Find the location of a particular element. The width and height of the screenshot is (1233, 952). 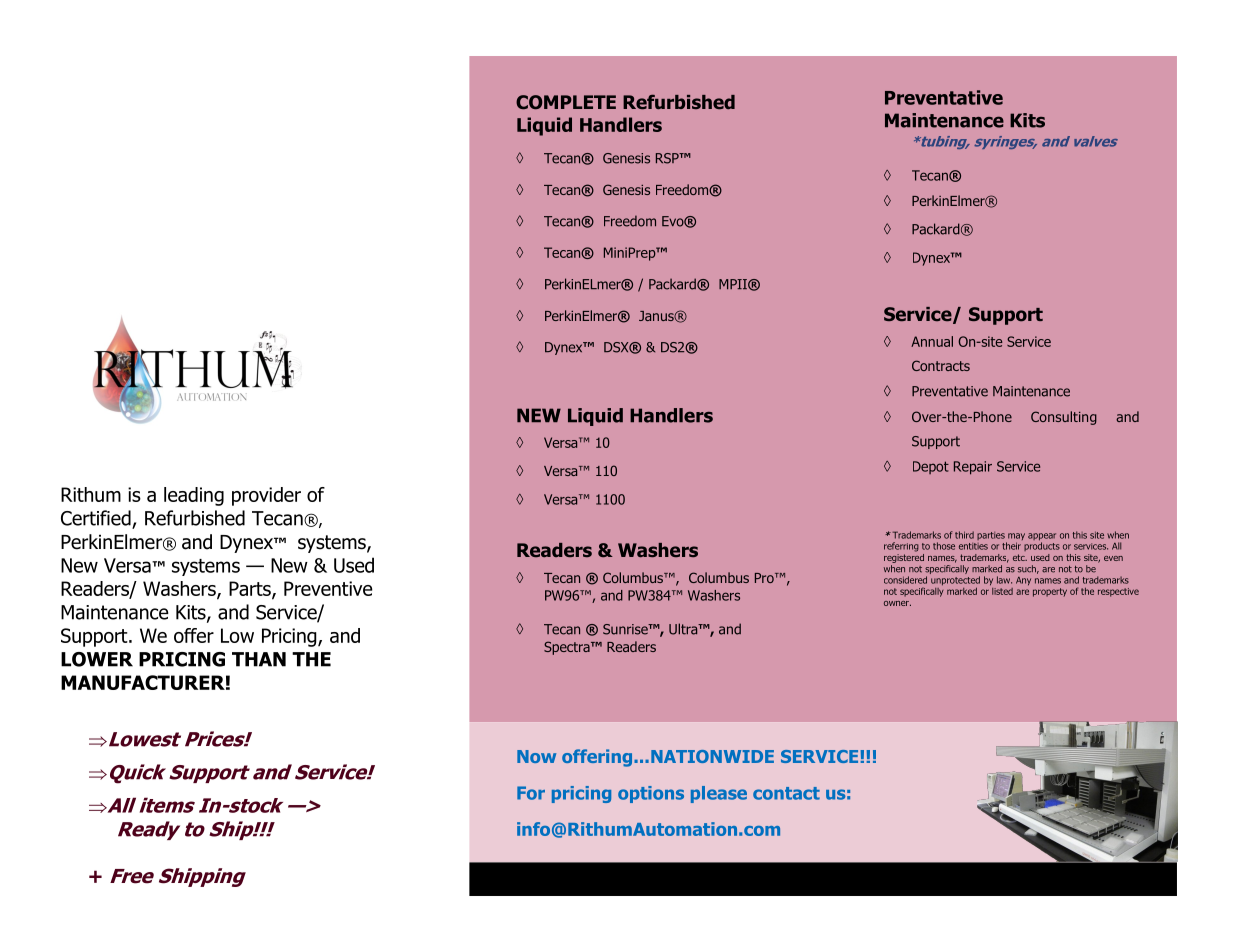

COMPLETE is located at coordinates (566, 102).
